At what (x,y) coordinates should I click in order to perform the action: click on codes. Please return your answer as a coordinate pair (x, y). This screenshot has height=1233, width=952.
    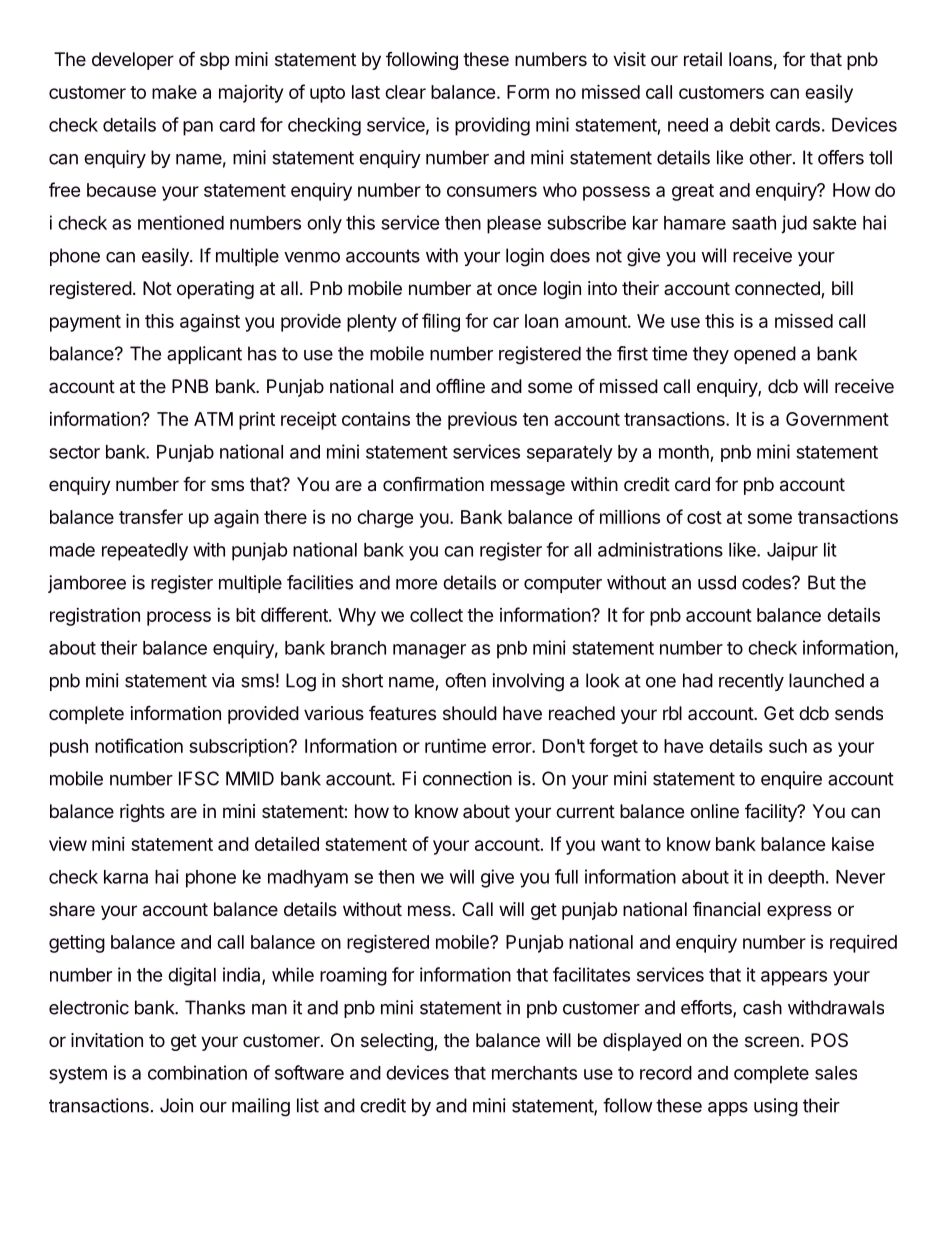
    Looking at the image, I should click on (767, 582).
